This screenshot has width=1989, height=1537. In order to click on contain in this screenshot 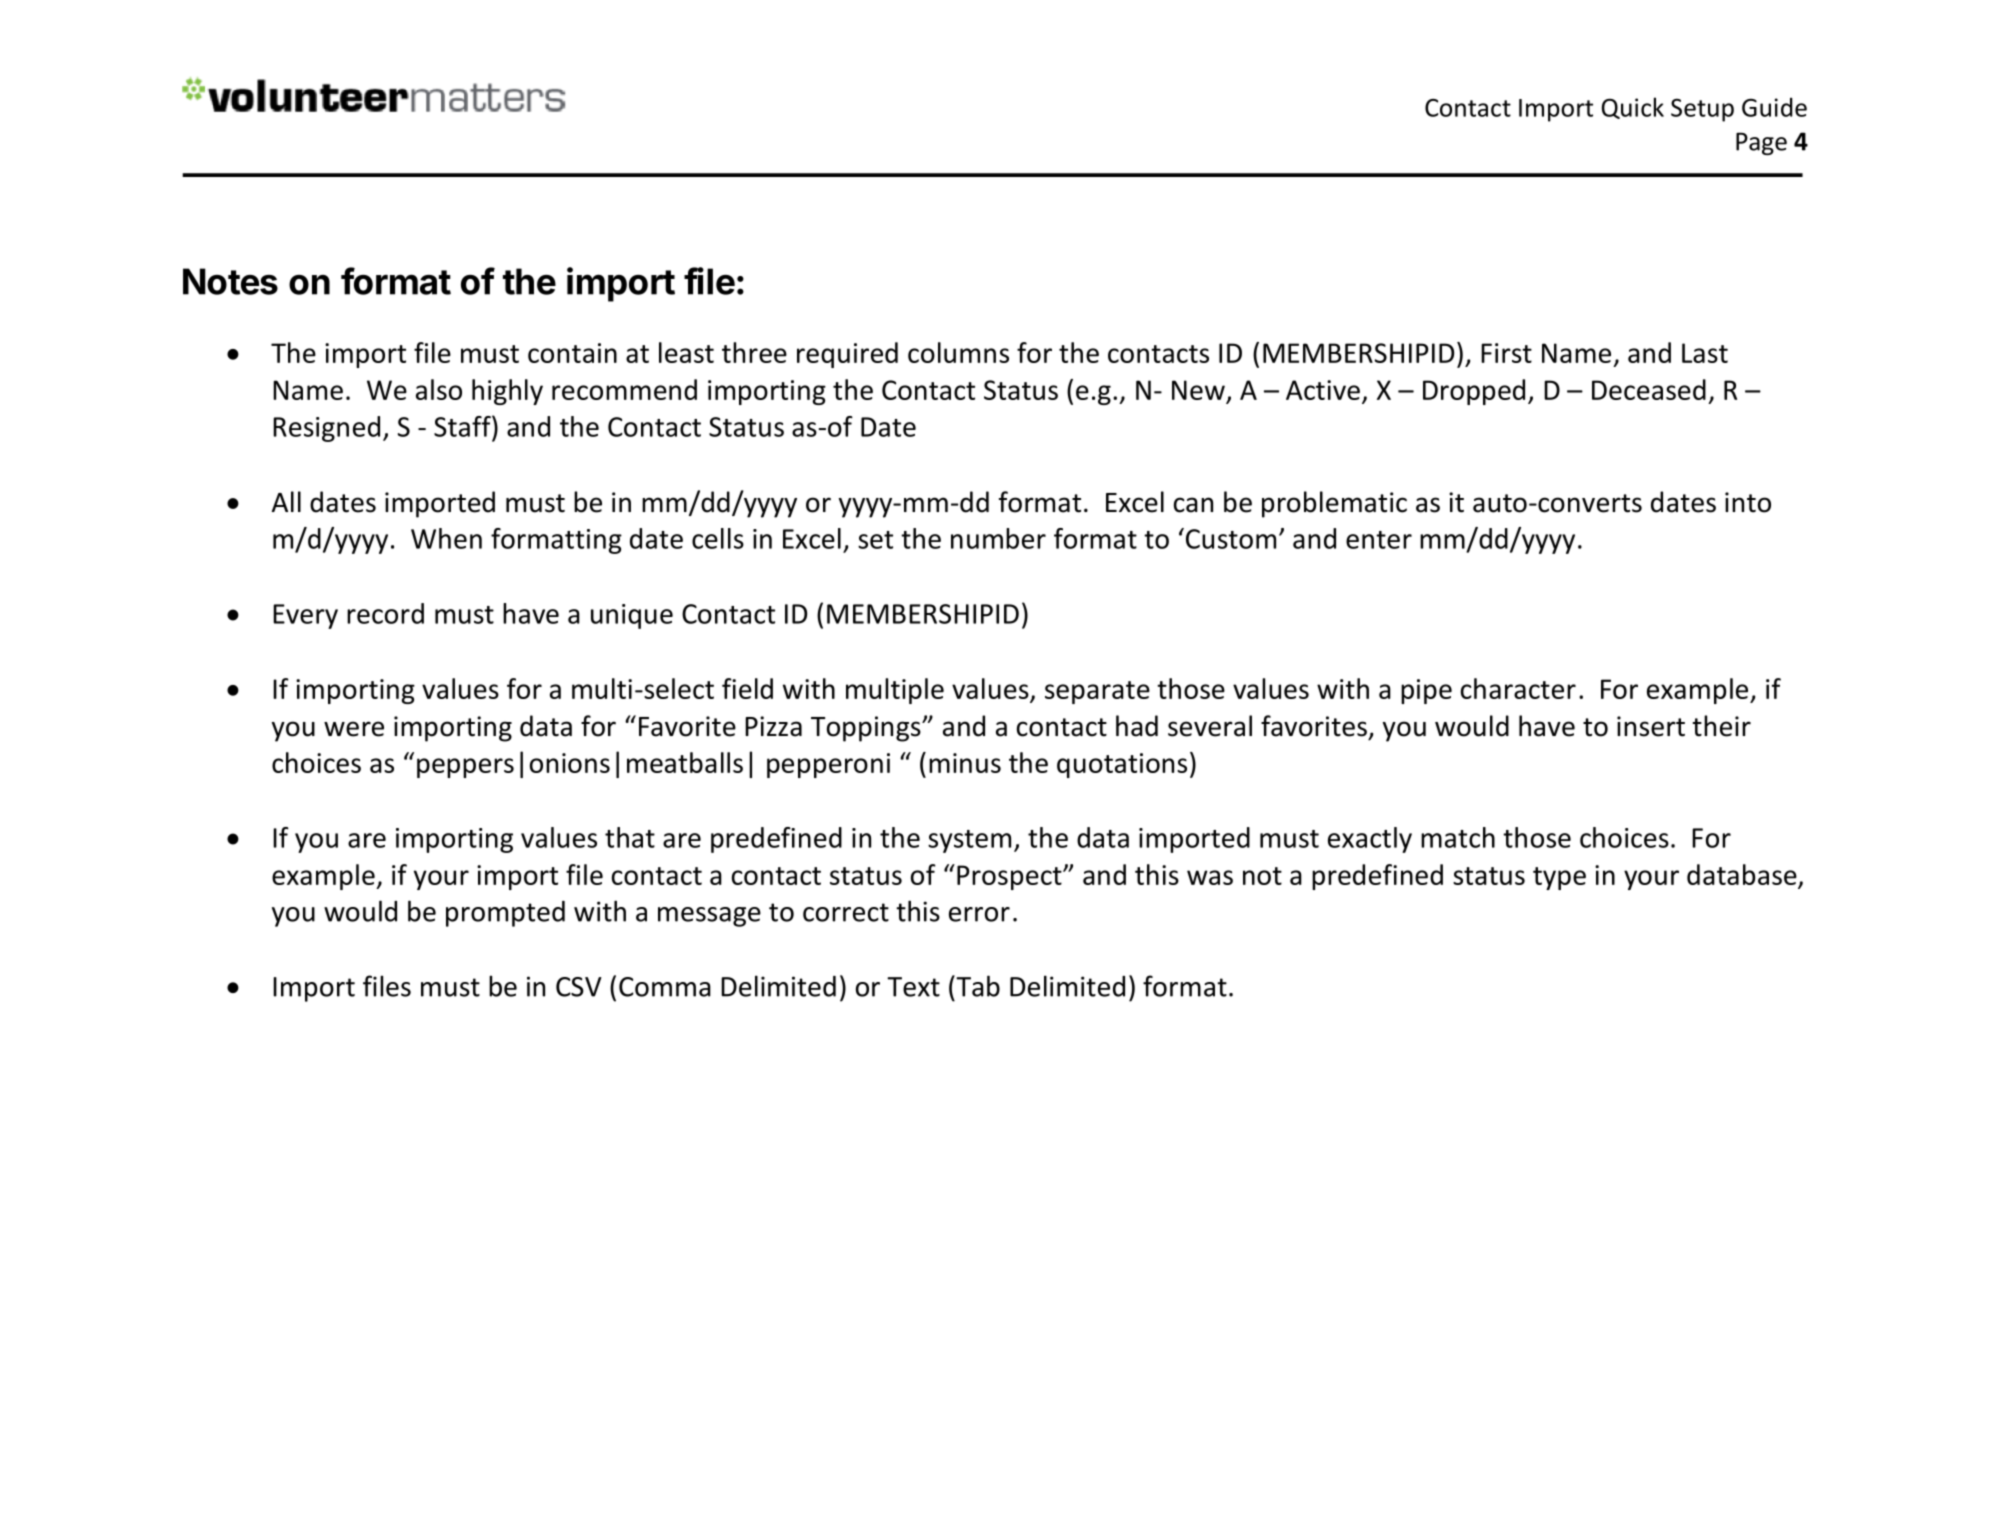, I will do `click(572, 353)`.
